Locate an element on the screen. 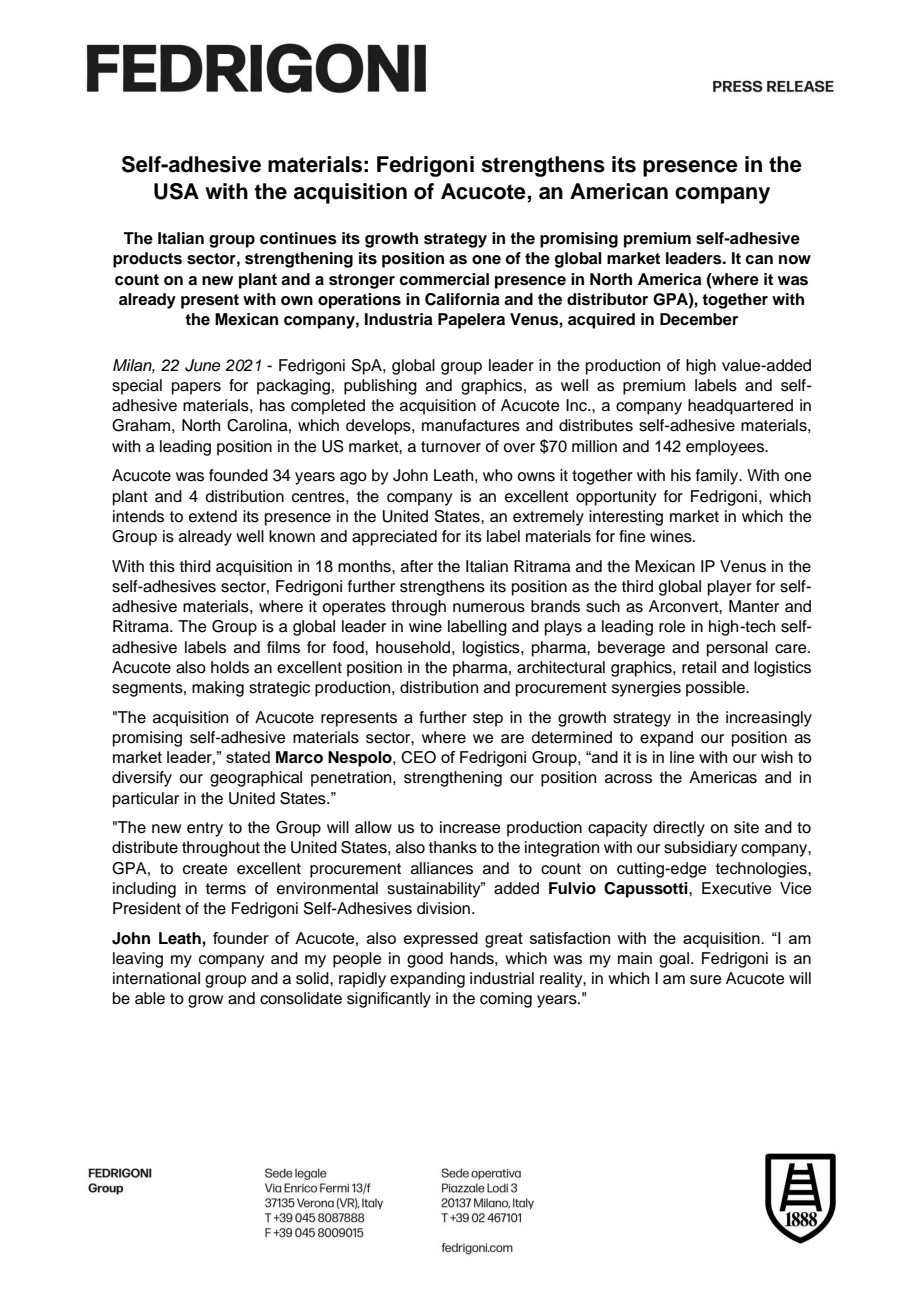 The image size is (924, 1308). international is located at coordinates (156, 978).
